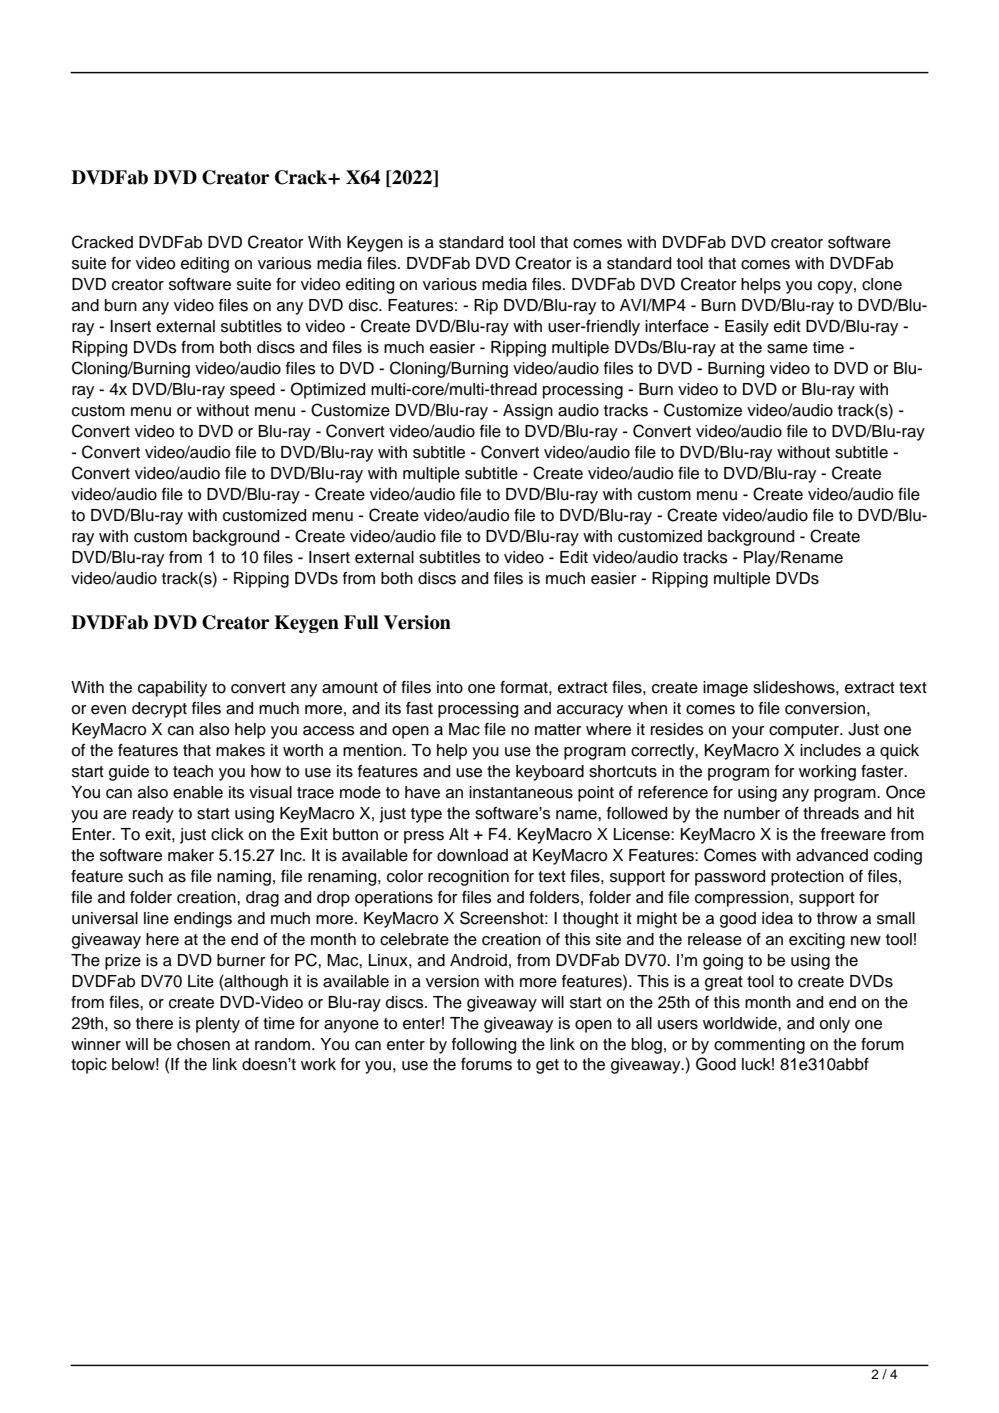 This screenshot has height=1413, width=999. What do you see at coordinates (484, 1046) in the screenshot?
I see `following` at bounding box center [484, 1046].
